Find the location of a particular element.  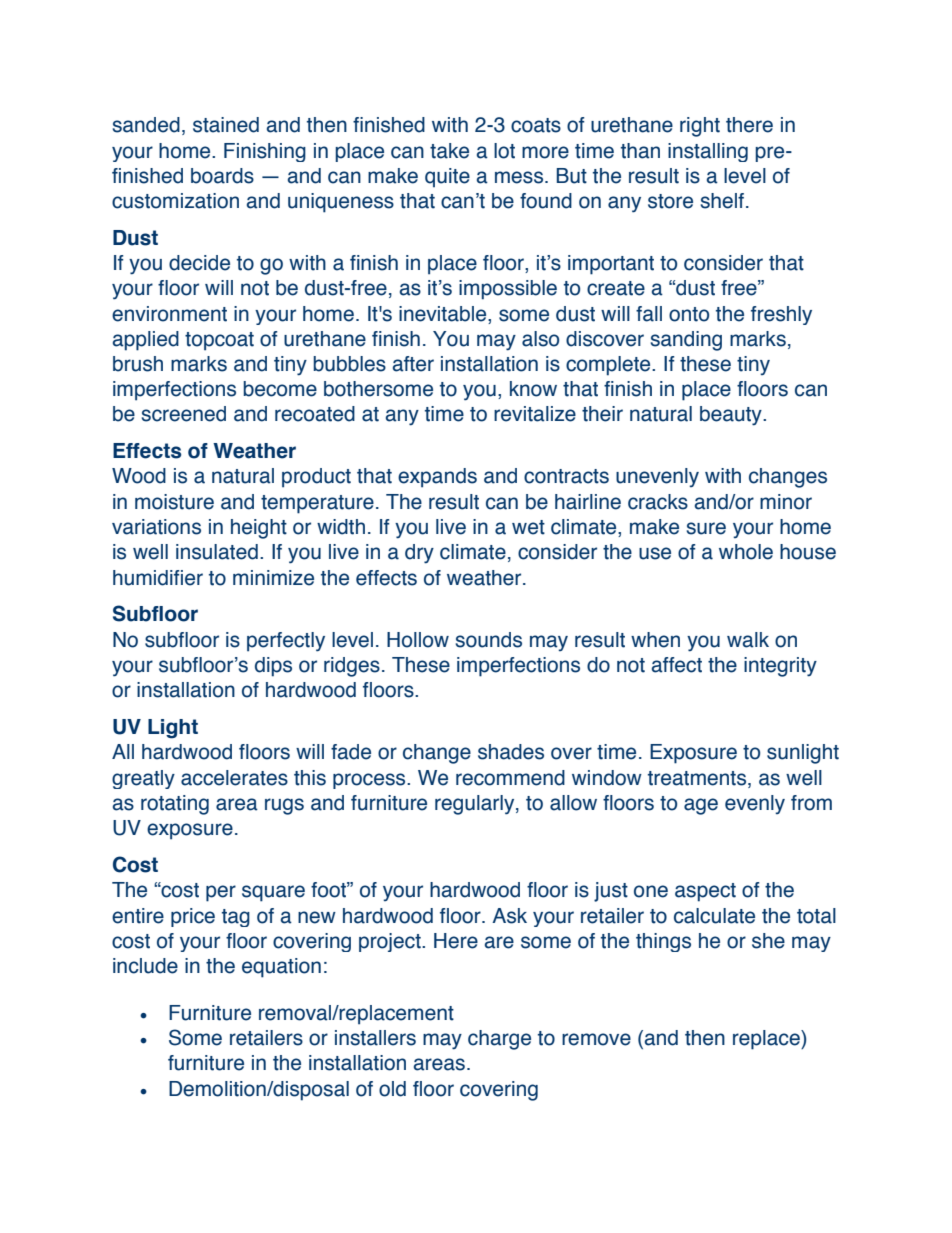

remove is located at coordinates (596, 1039).
